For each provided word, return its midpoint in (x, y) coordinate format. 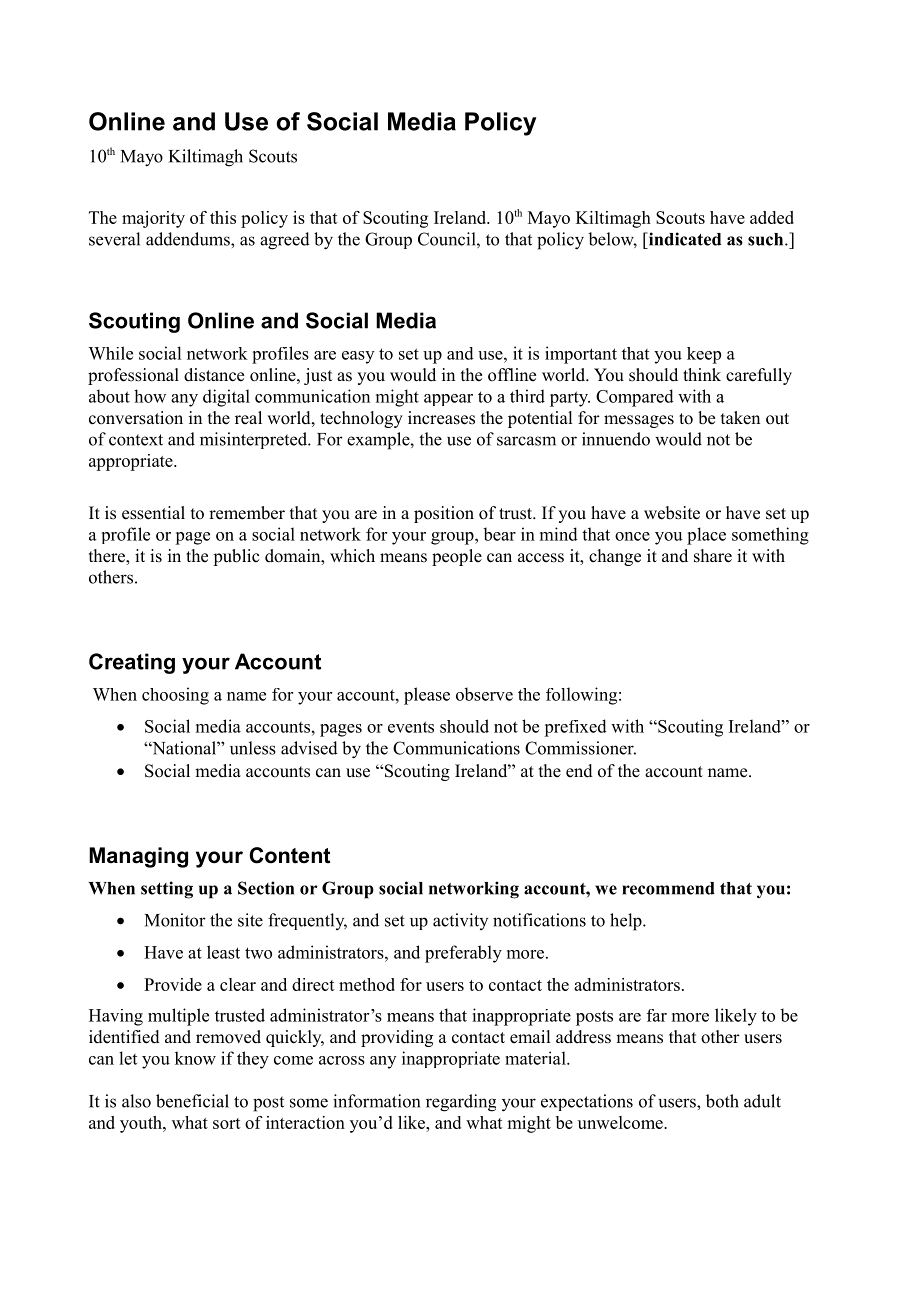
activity (460, 921)
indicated (683, 239)
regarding (461, 1103)
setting (167, 890)
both (722, 1101)
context (136, 440)
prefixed (575, 728)
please (427, 696)
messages (639, 421)
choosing (175, 696)
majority (153, 219)
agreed (285, 241)
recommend (668, 888)
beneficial (192, 1101)
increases (441, 418)
